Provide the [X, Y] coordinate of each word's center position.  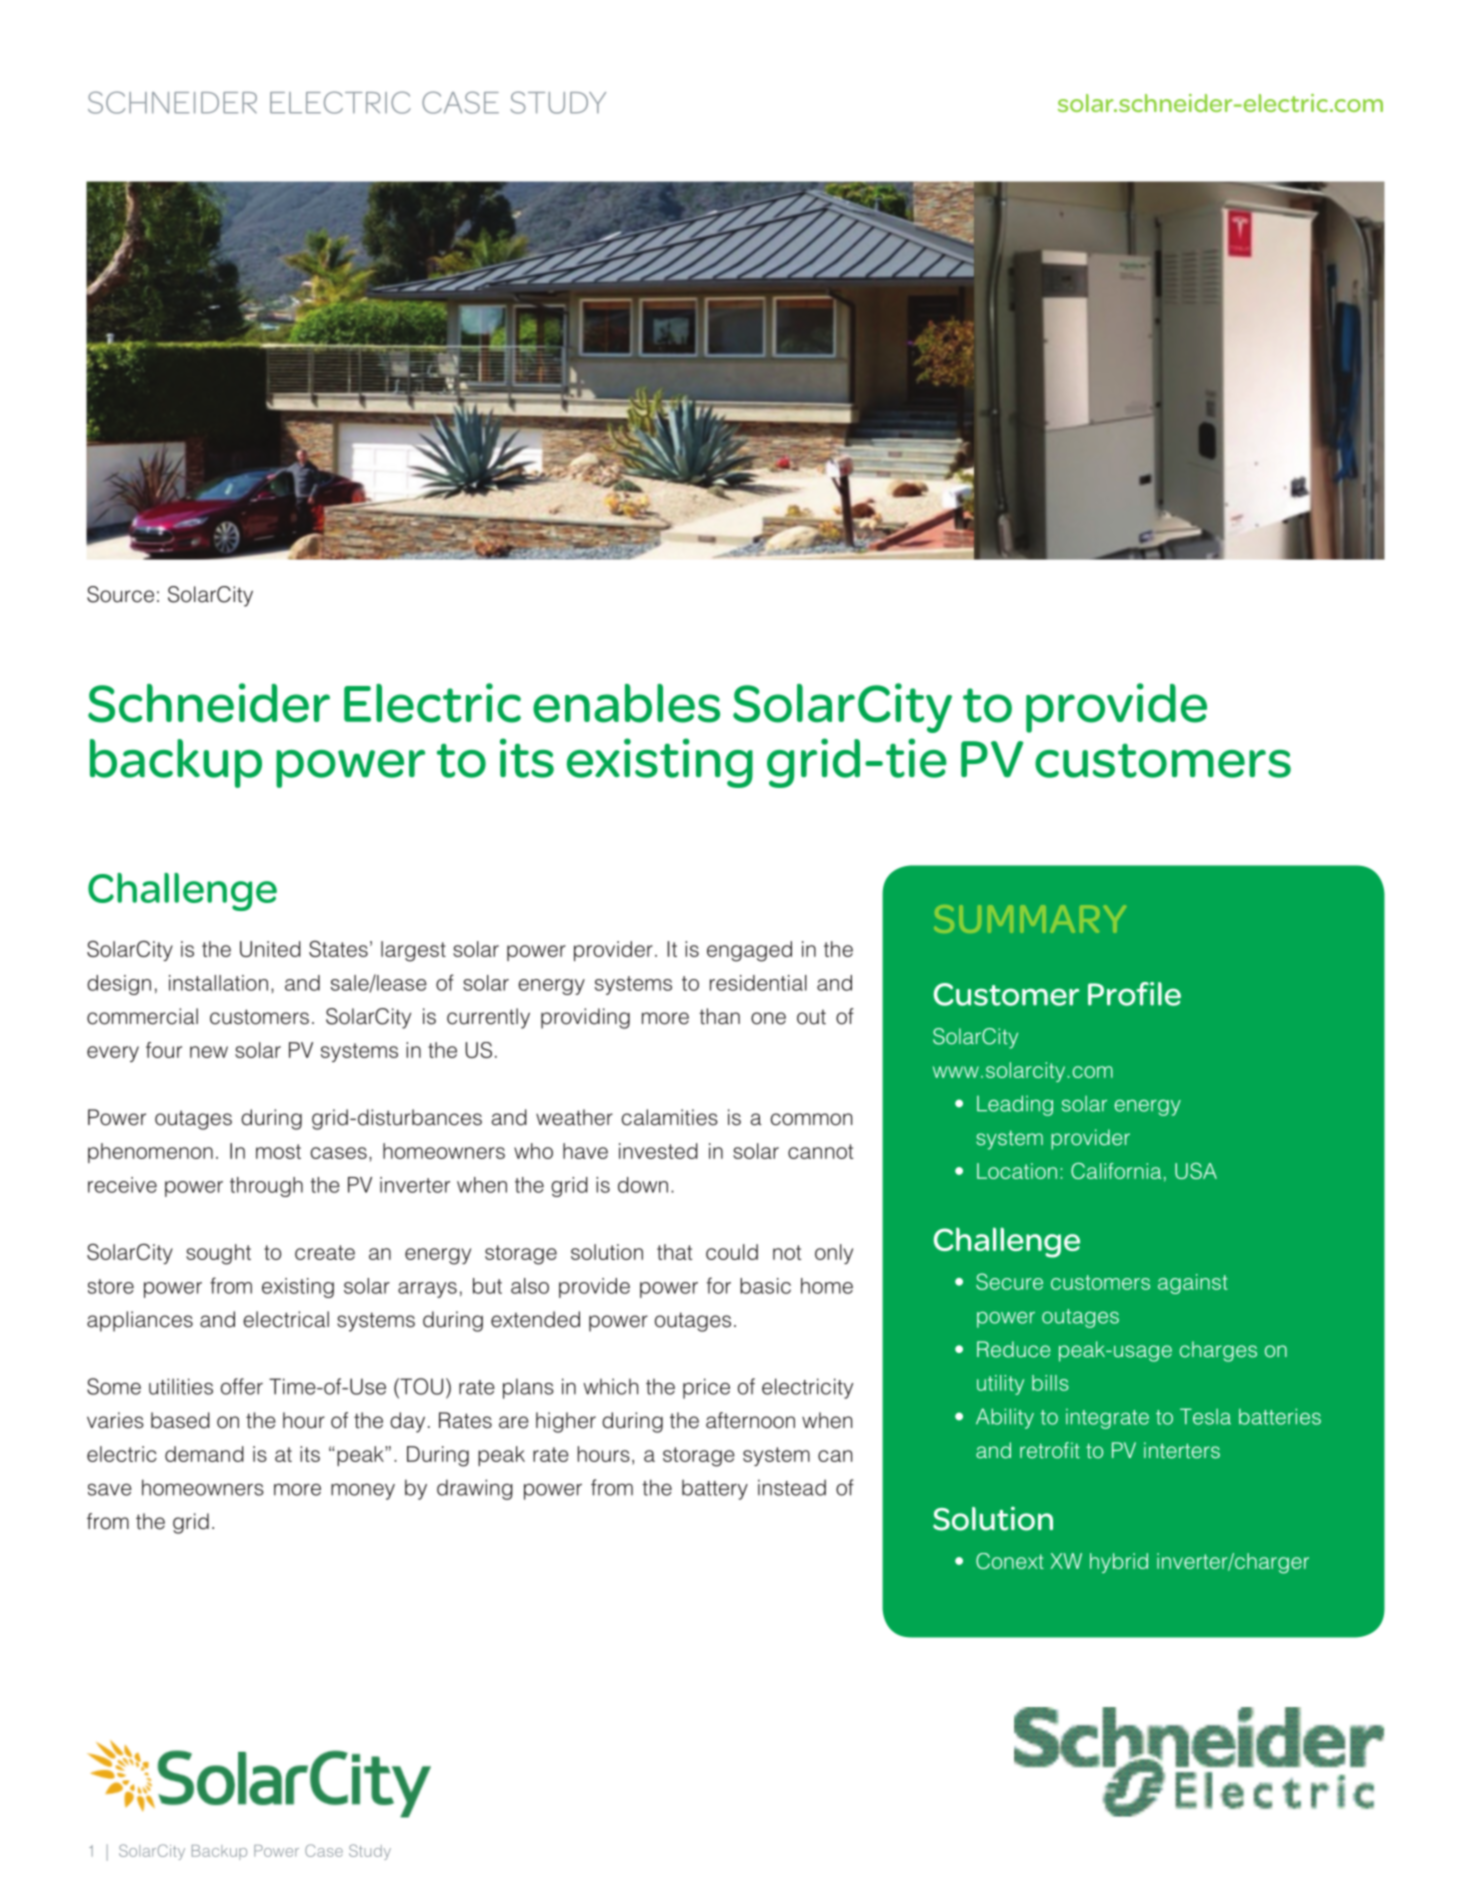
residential [758, 983]
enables [626, 703]
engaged [749, 951]
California [1116, 1171]
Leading [1015, 1105]
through [266, 1187]
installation [218, 983]
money [363, 1491]
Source [120, 594]
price [706, 1388]
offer [242, 1386]
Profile [1134, 994]
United [270, 949]
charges [1218, 1351]
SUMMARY [1030, 919]
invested [658, 1151]
